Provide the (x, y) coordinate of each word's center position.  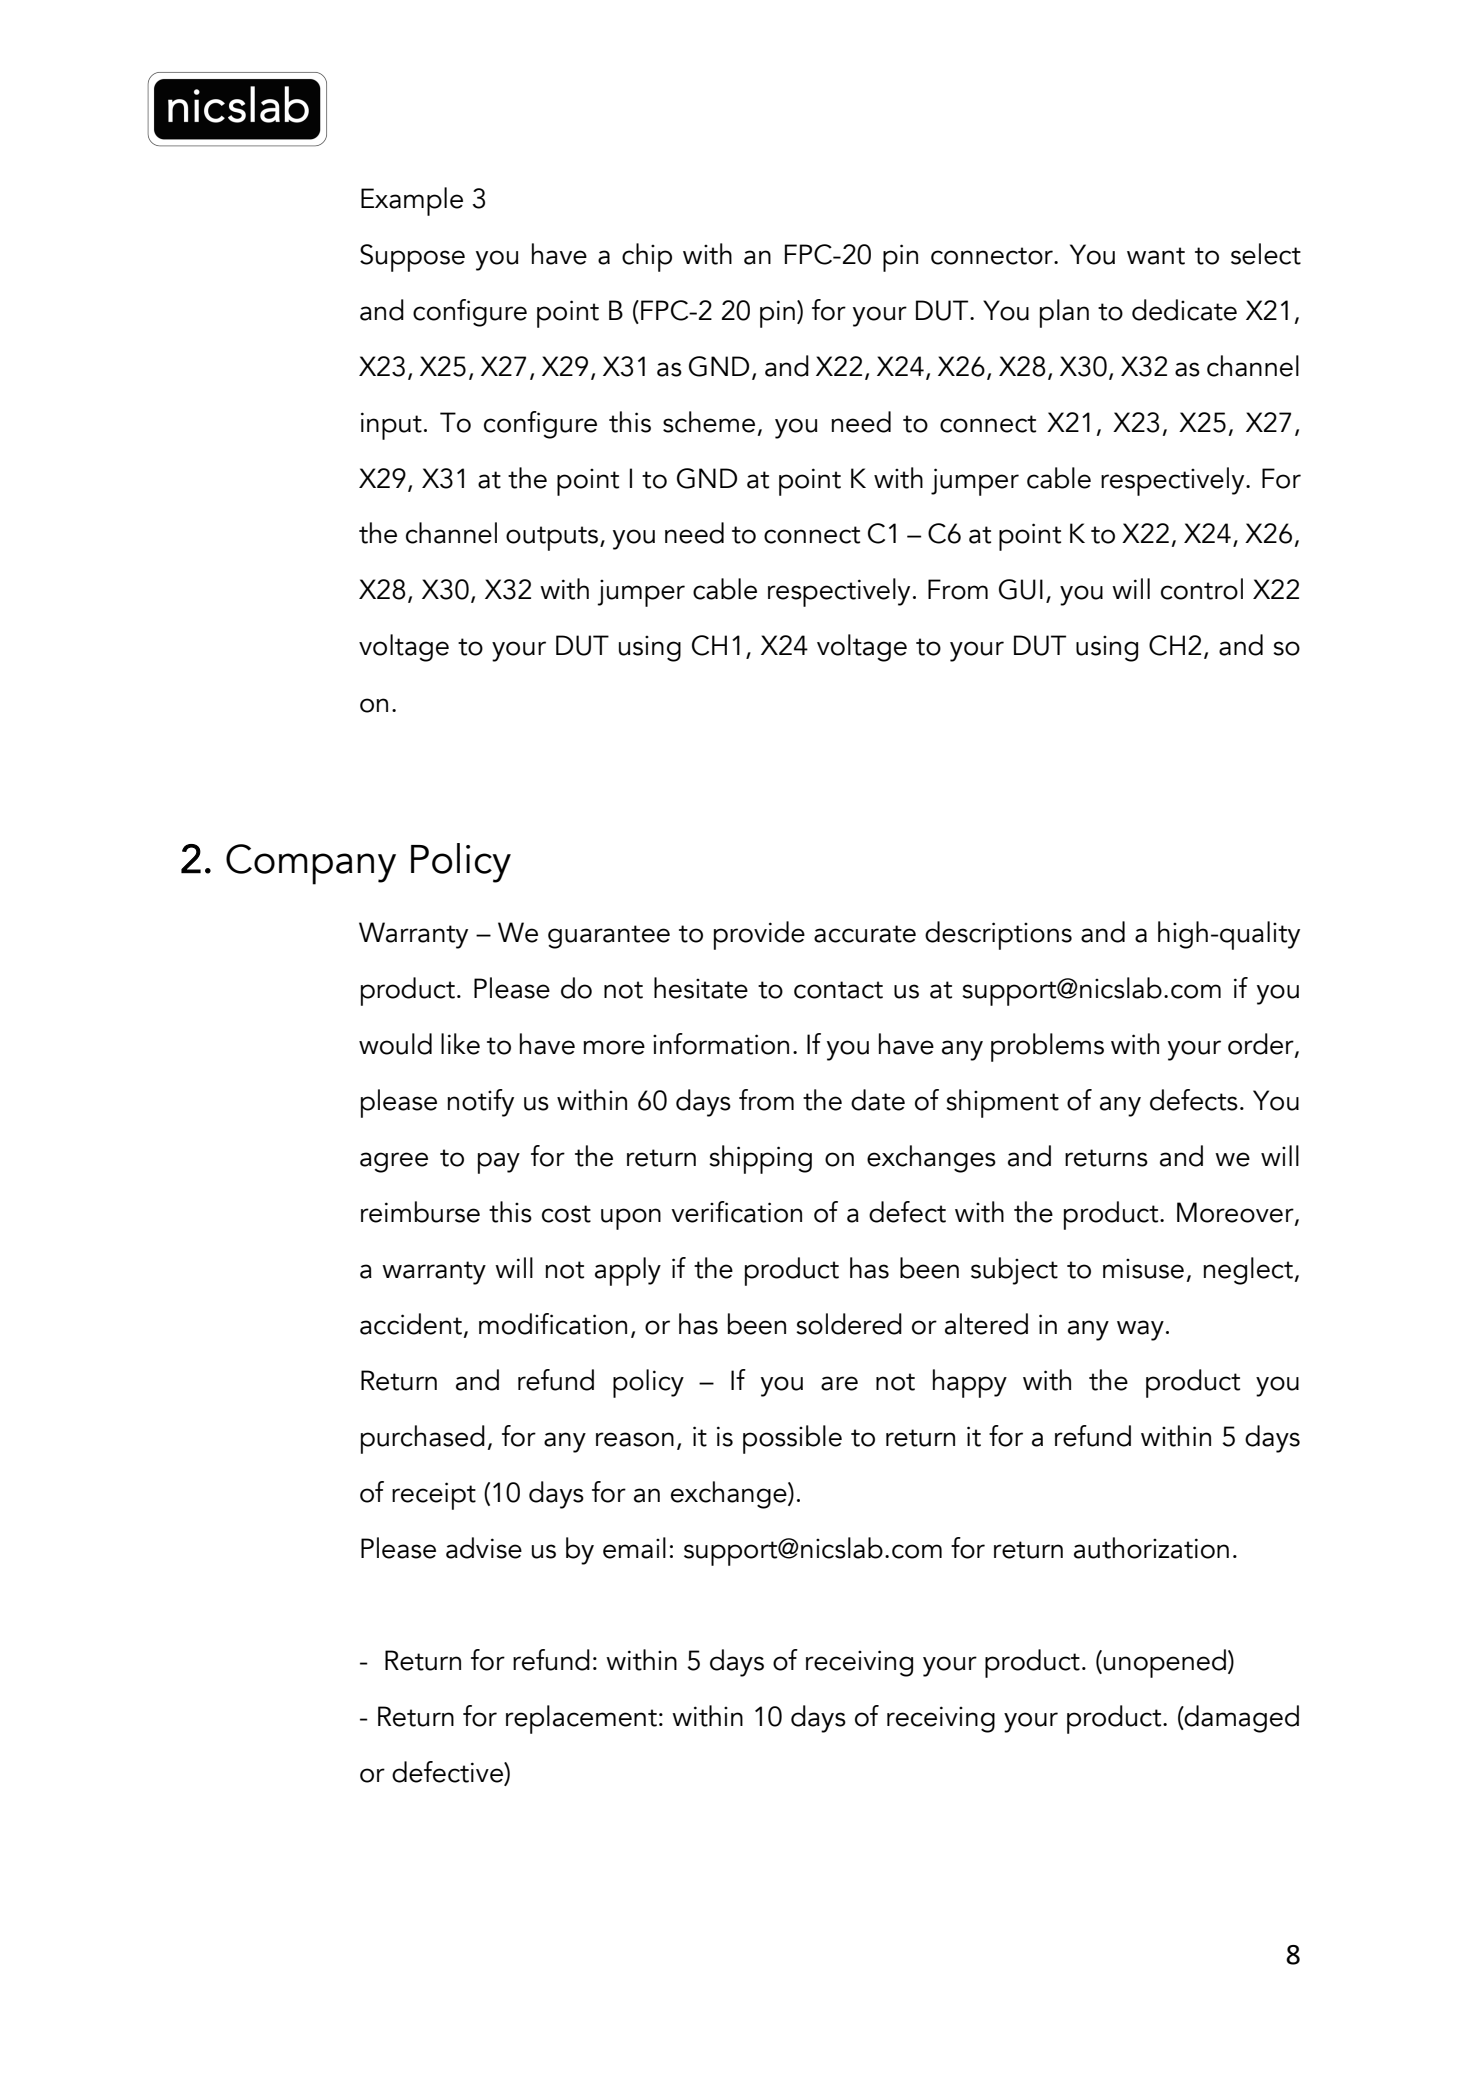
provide (759, 935)
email (634, 1548)
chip (647, 257)
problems (1047, 1047)
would (395, 1044)
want (1156, 256)
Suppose (412, 258)
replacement (581, 1719)
